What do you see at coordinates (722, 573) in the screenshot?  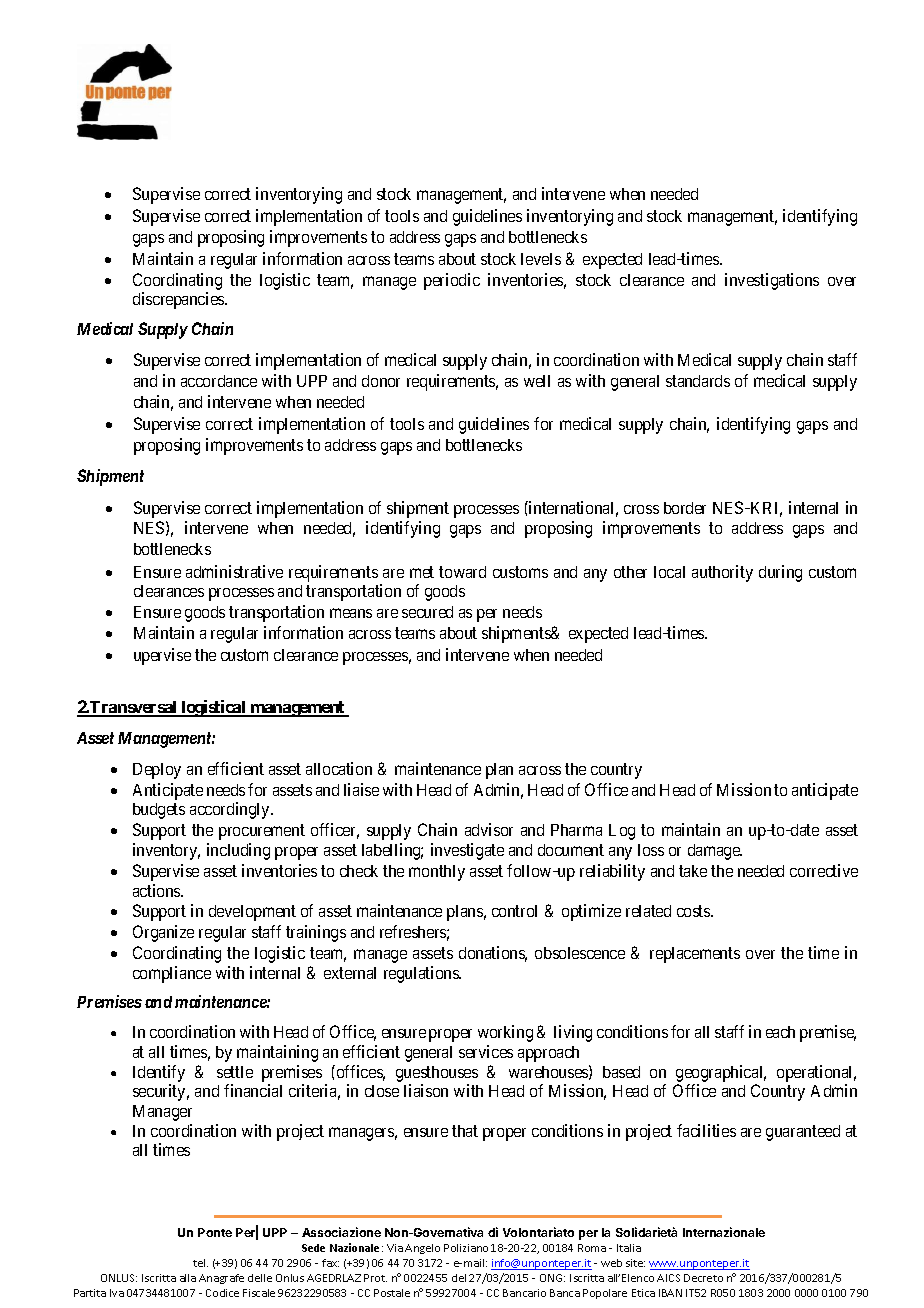 I see `authority` at bounding box center [722, 573].
